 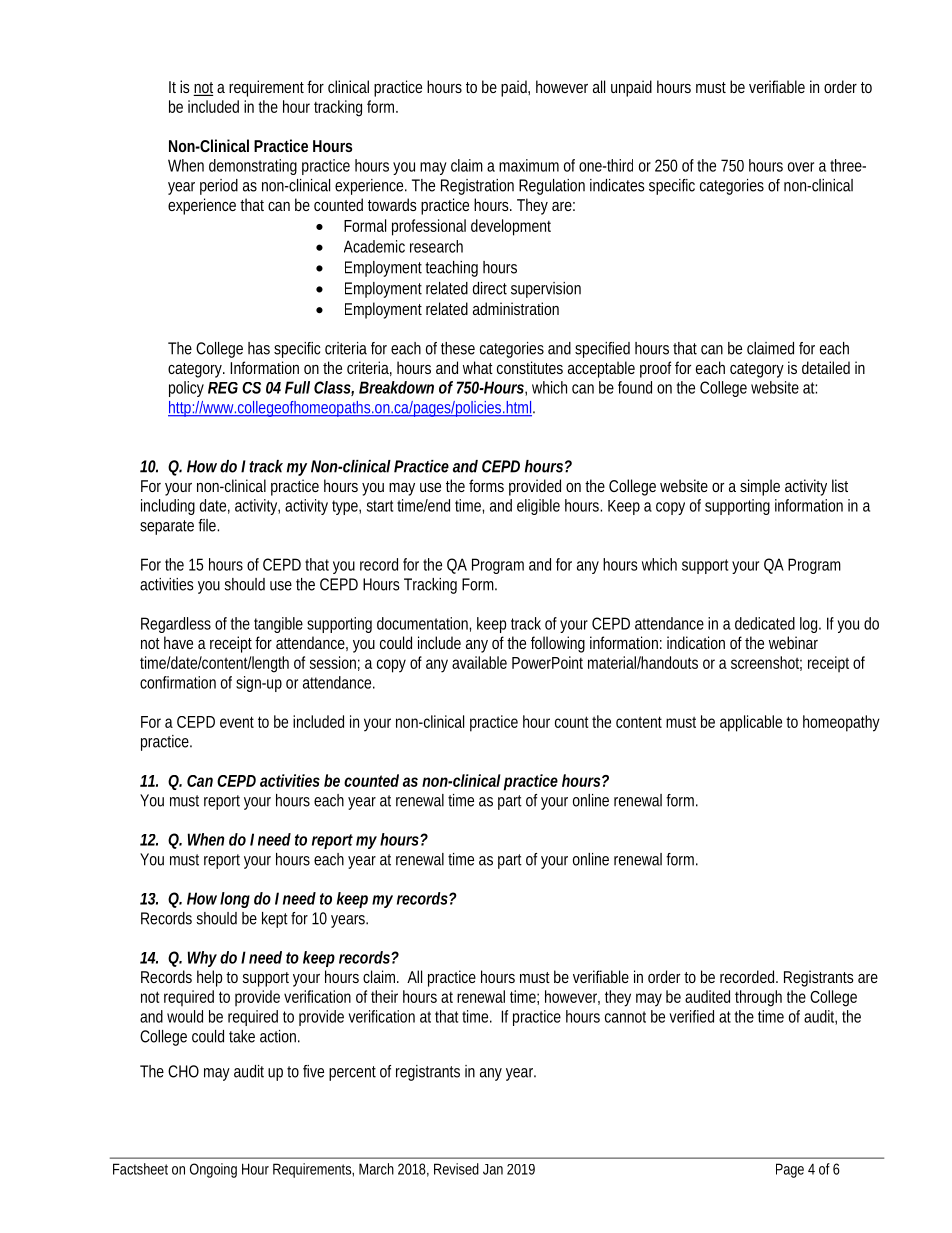 What do you see at coordinates (477, 187) in the page?
I see `Registration` at bounding box center [477, 187].
